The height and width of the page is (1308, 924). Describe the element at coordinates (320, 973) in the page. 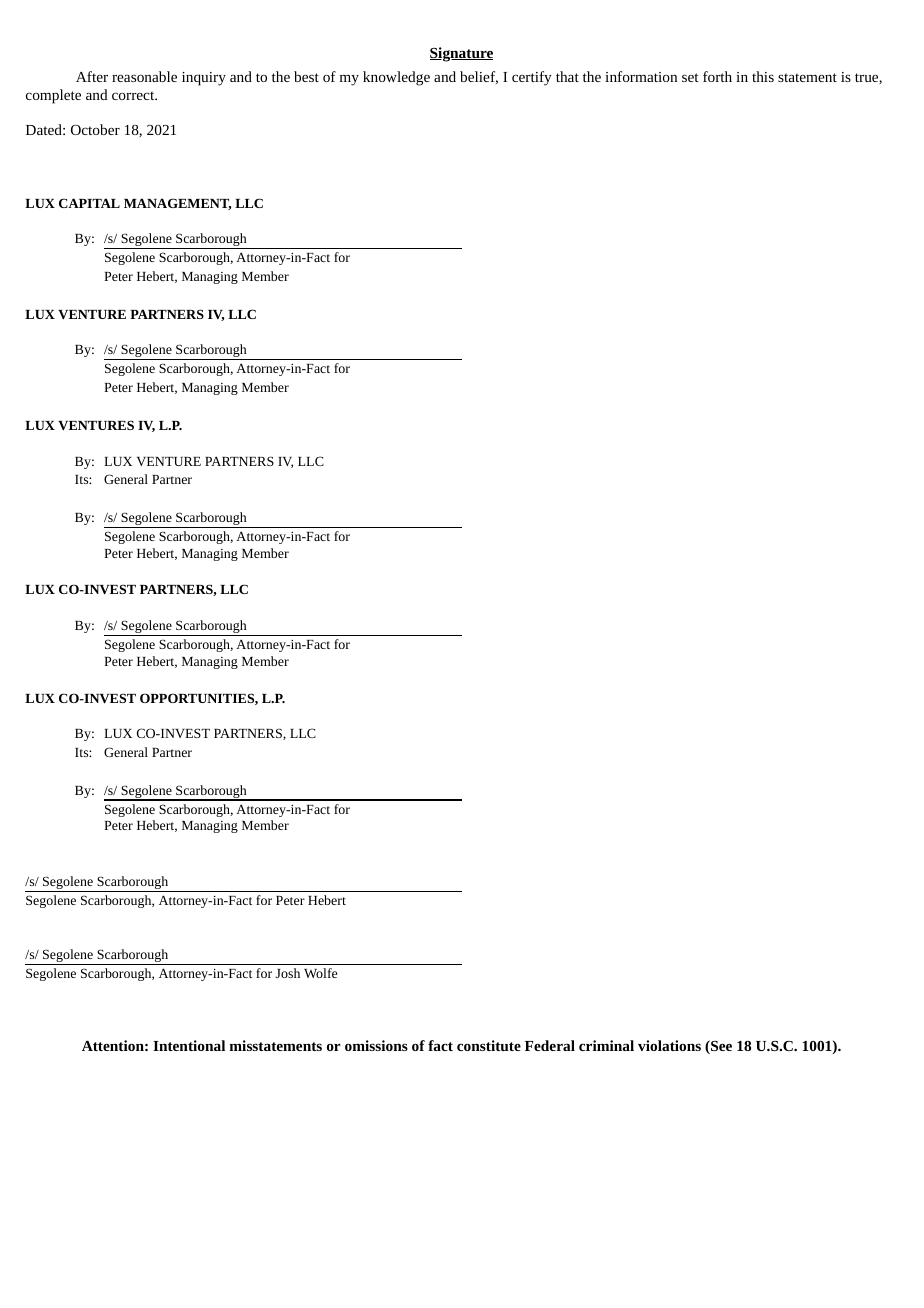

I see `Wolfe` at that location.
